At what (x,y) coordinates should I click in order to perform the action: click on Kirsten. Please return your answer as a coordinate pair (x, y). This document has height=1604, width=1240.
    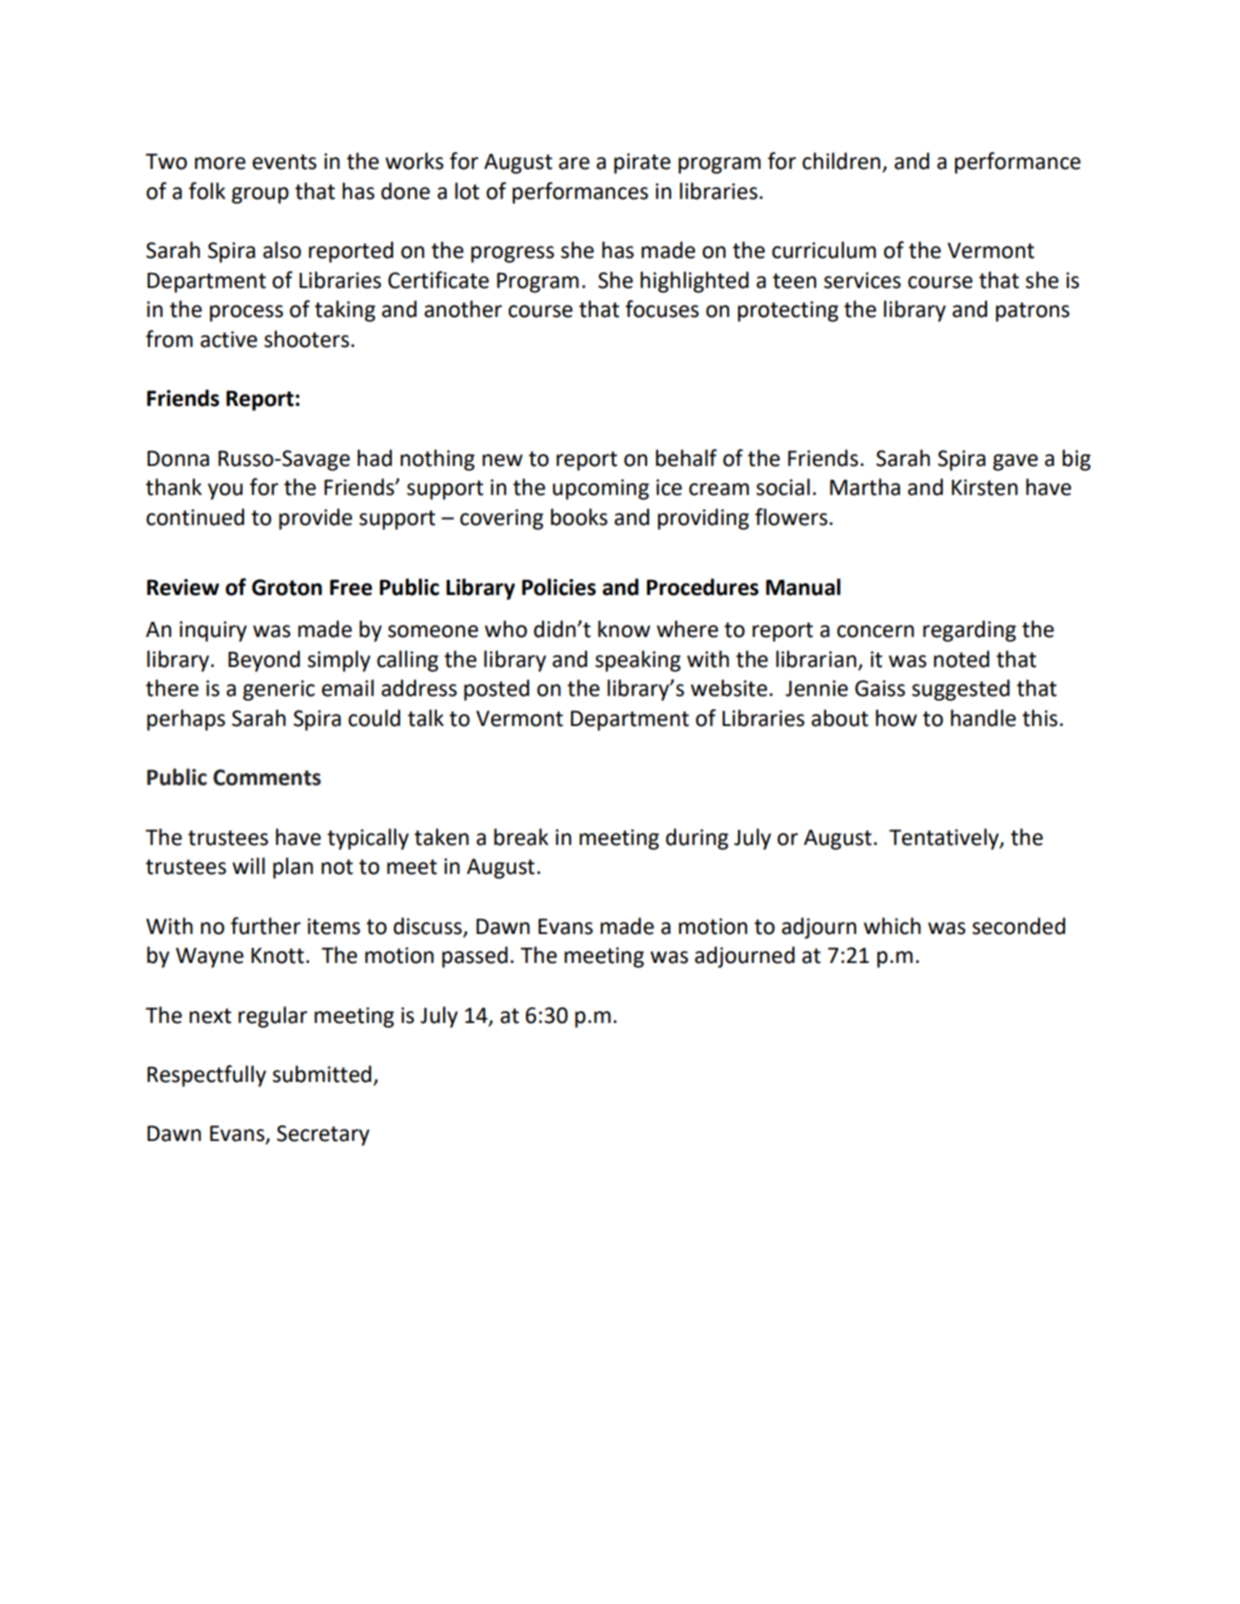
    Looking at the image, I should click on (985, 487).
